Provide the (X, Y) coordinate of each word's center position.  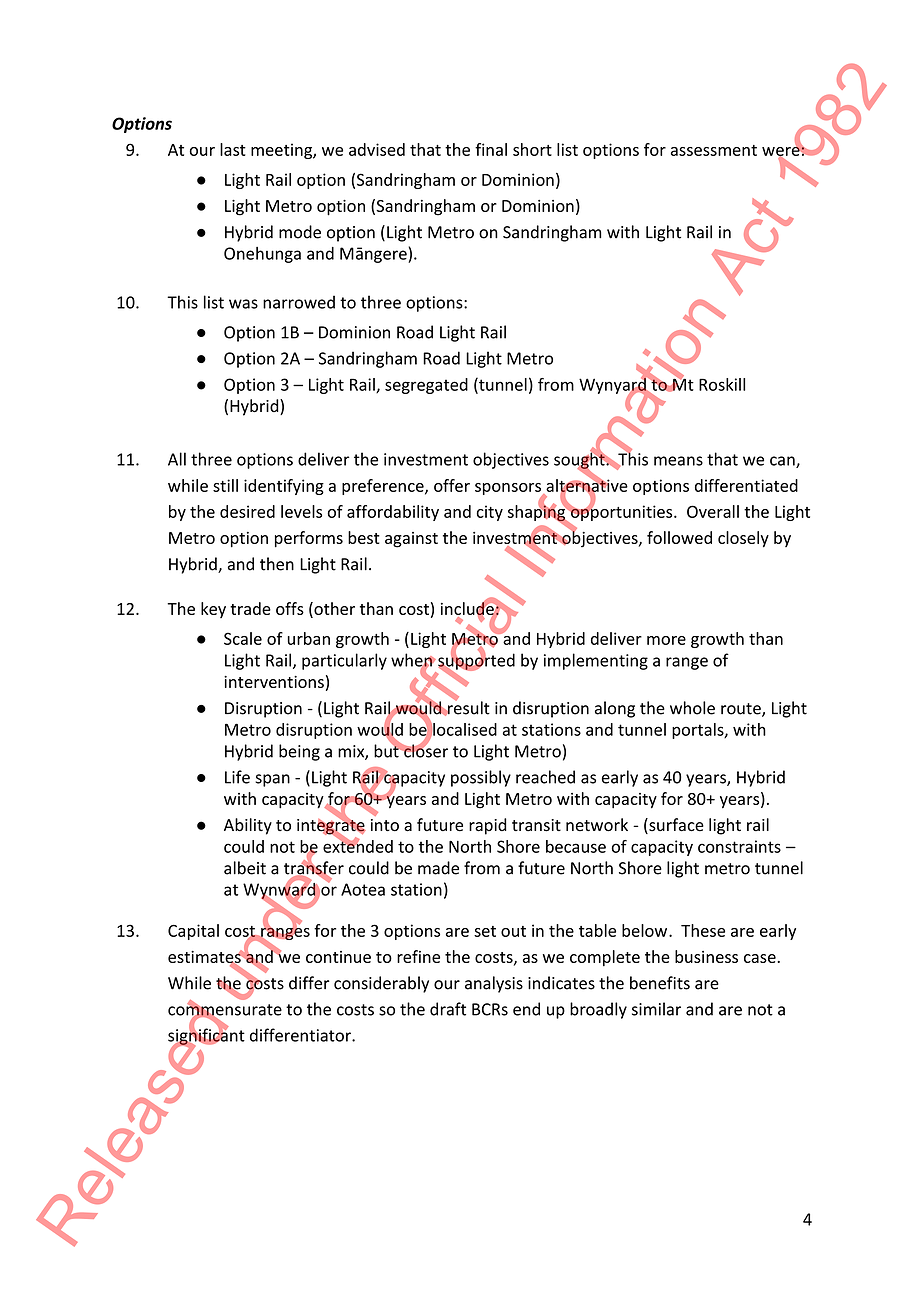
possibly (481, 778)
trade (250, 608)
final (491, 149)
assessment (714, 150)
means (678, 461)
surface (675, 826)
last (233, 149)
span (272, 780)
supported (476, 661)
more (666, 640)
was (243, 304)
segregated (426, 386)
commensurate (225, 1010)
